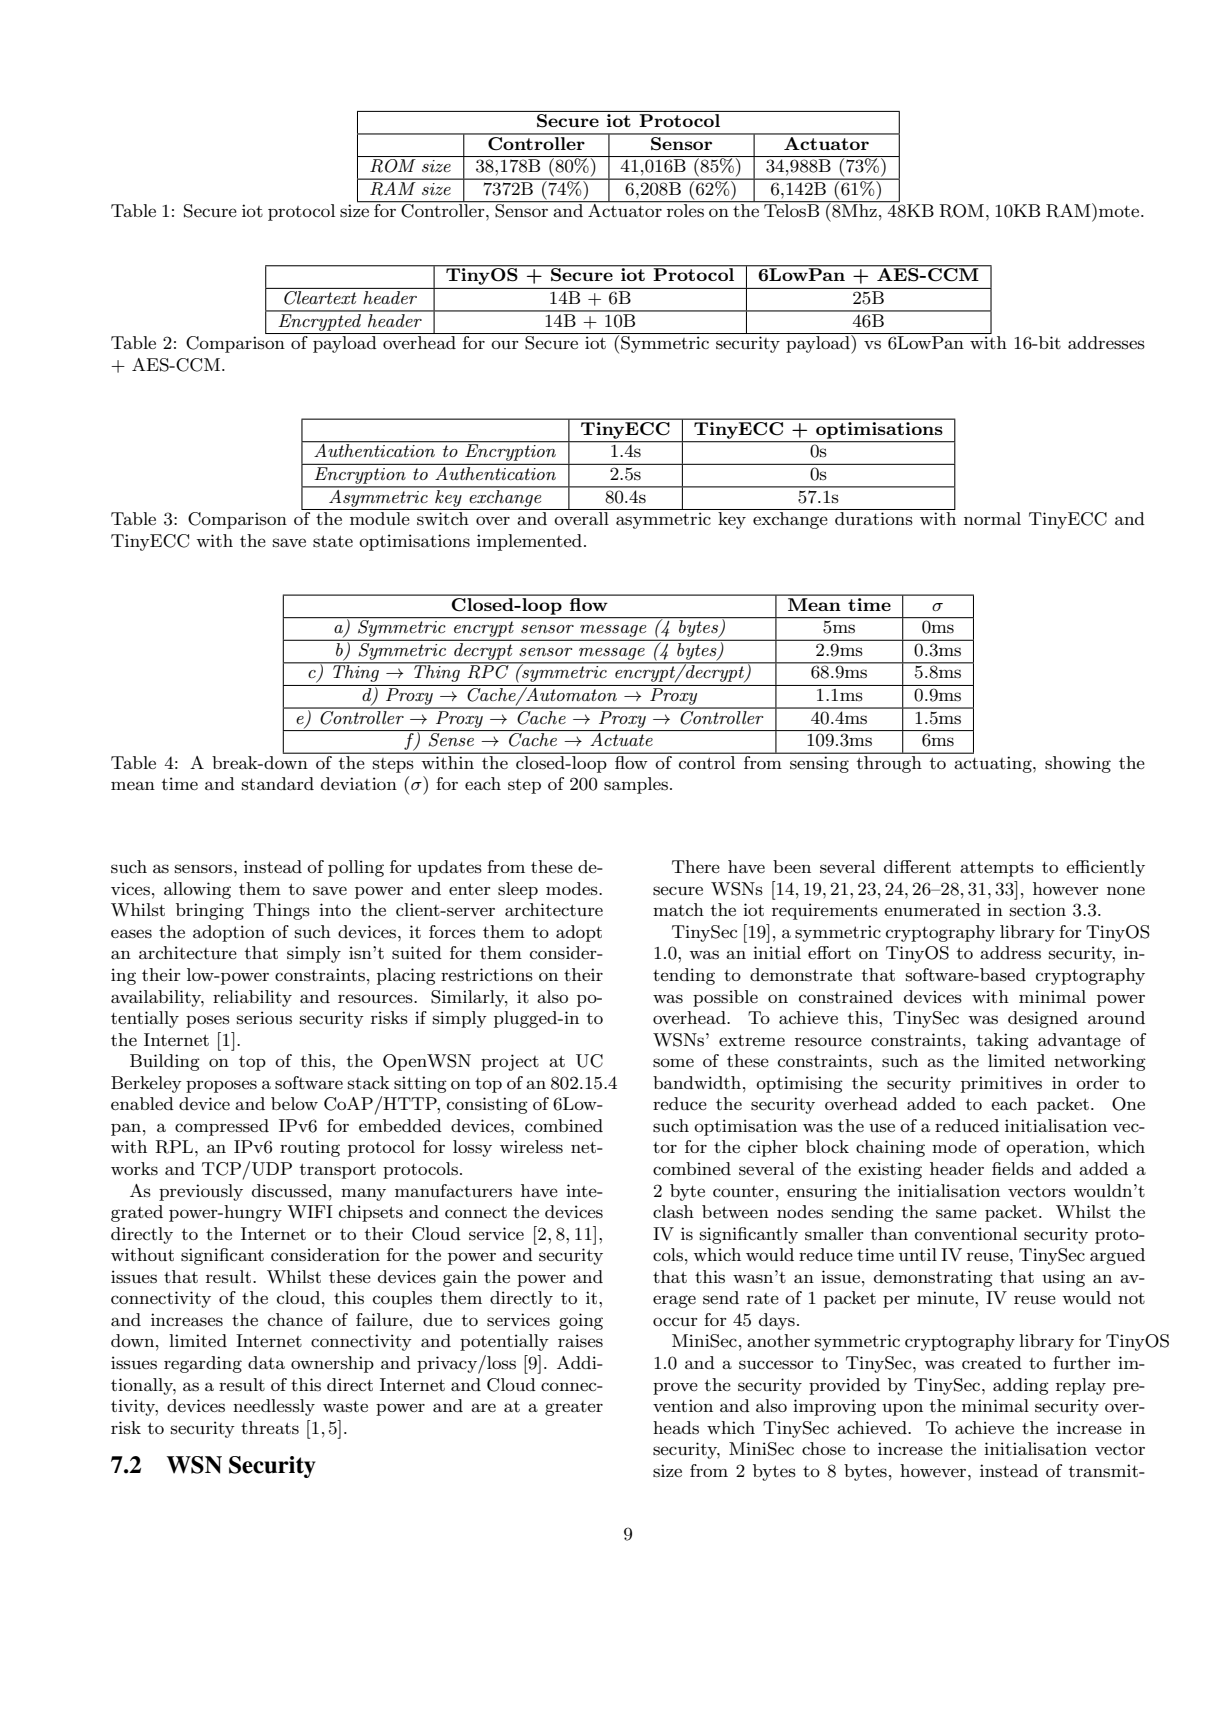  I want to click on greater, so click(574, 1408).
